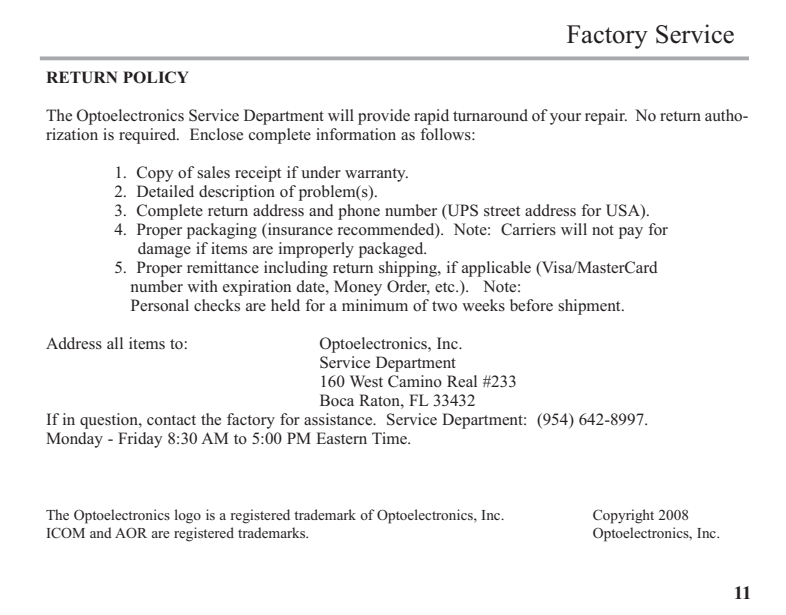 The width and height of the screenshot is (786, 615). Describe the element at coordinates (366, 381) in the screenshot. I see `West` at that location.
